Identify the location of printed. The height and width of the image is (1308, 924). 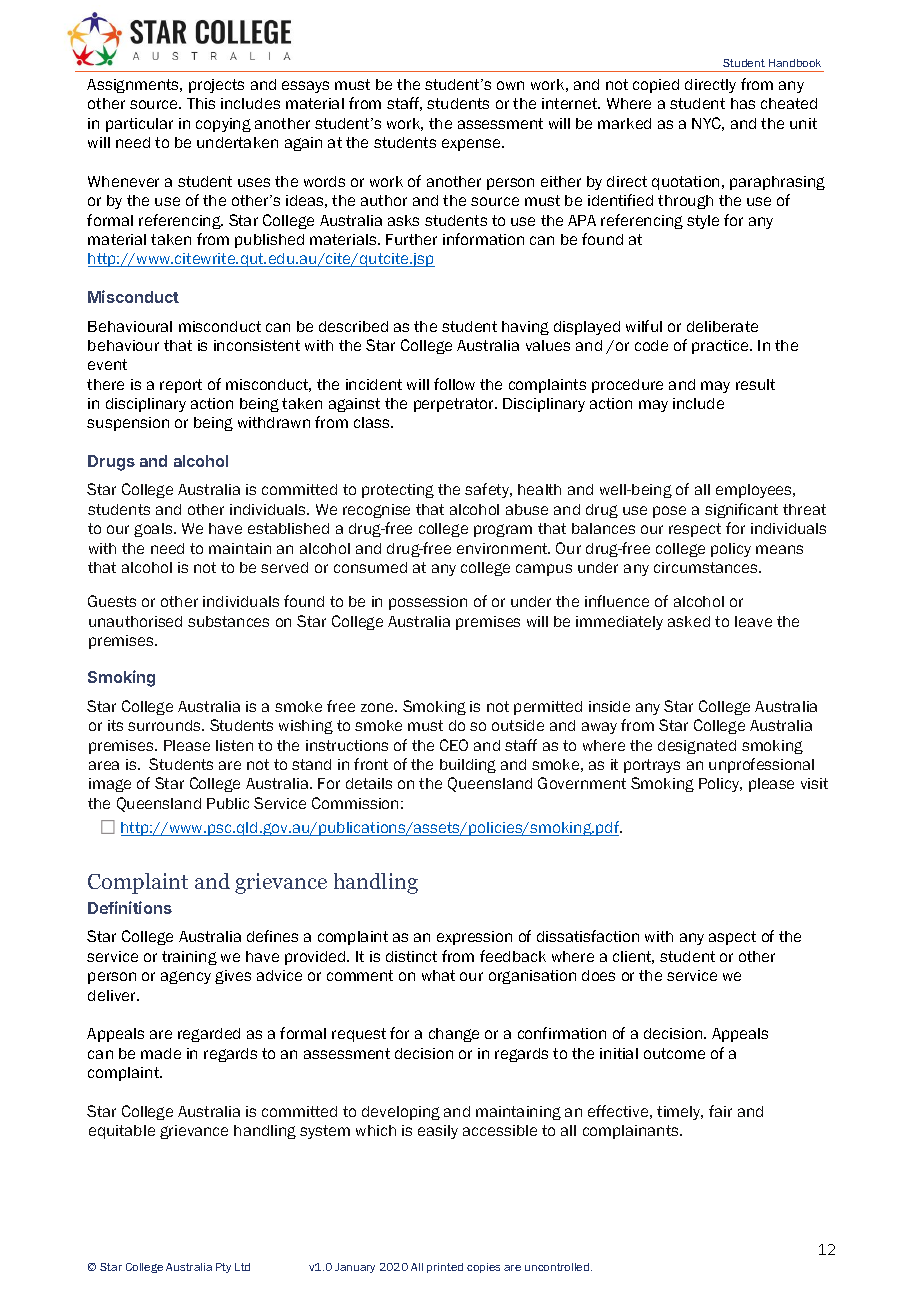
(445, 1268).
